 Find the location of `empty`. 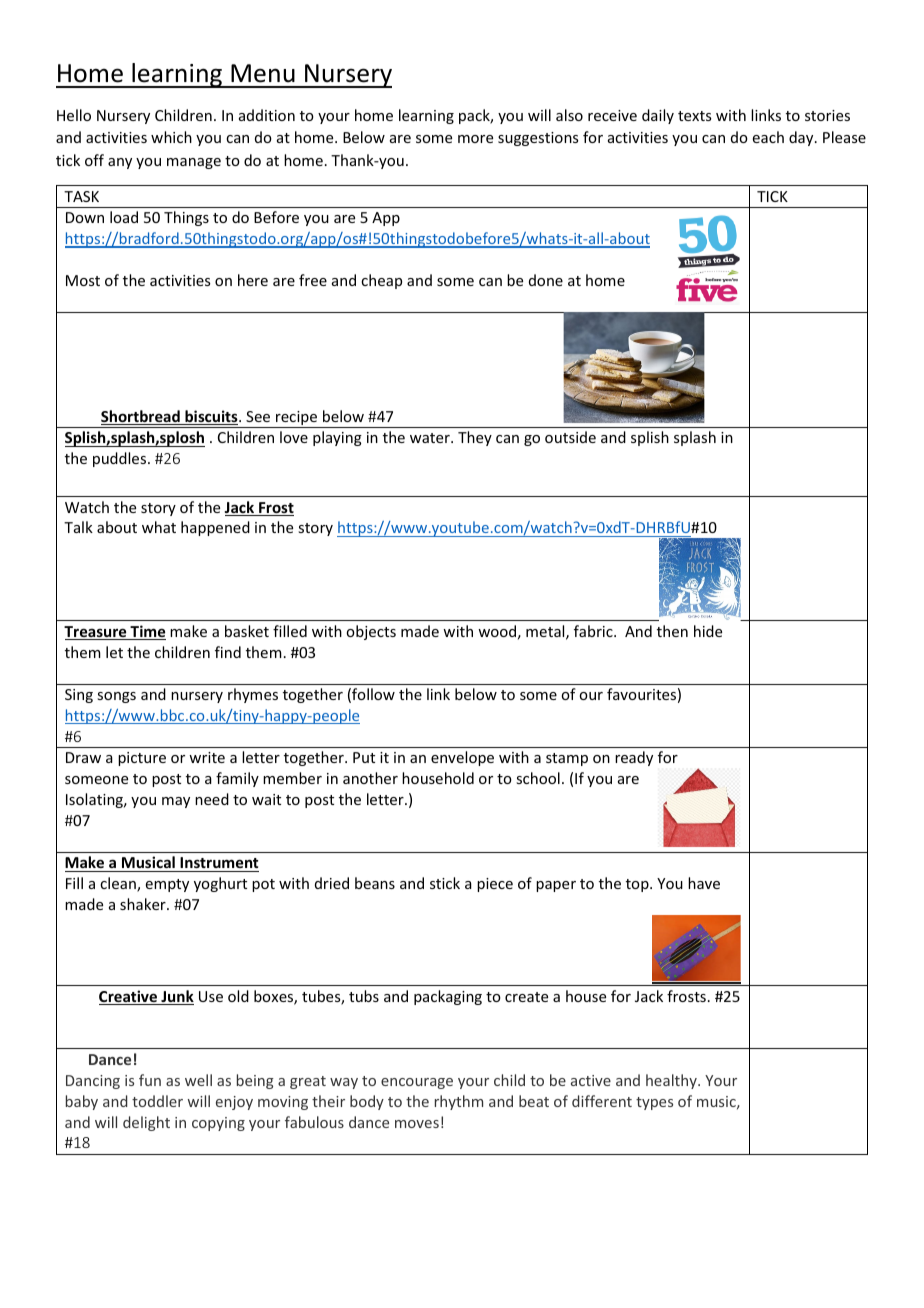

empty is located at coordinates (167, 885).
